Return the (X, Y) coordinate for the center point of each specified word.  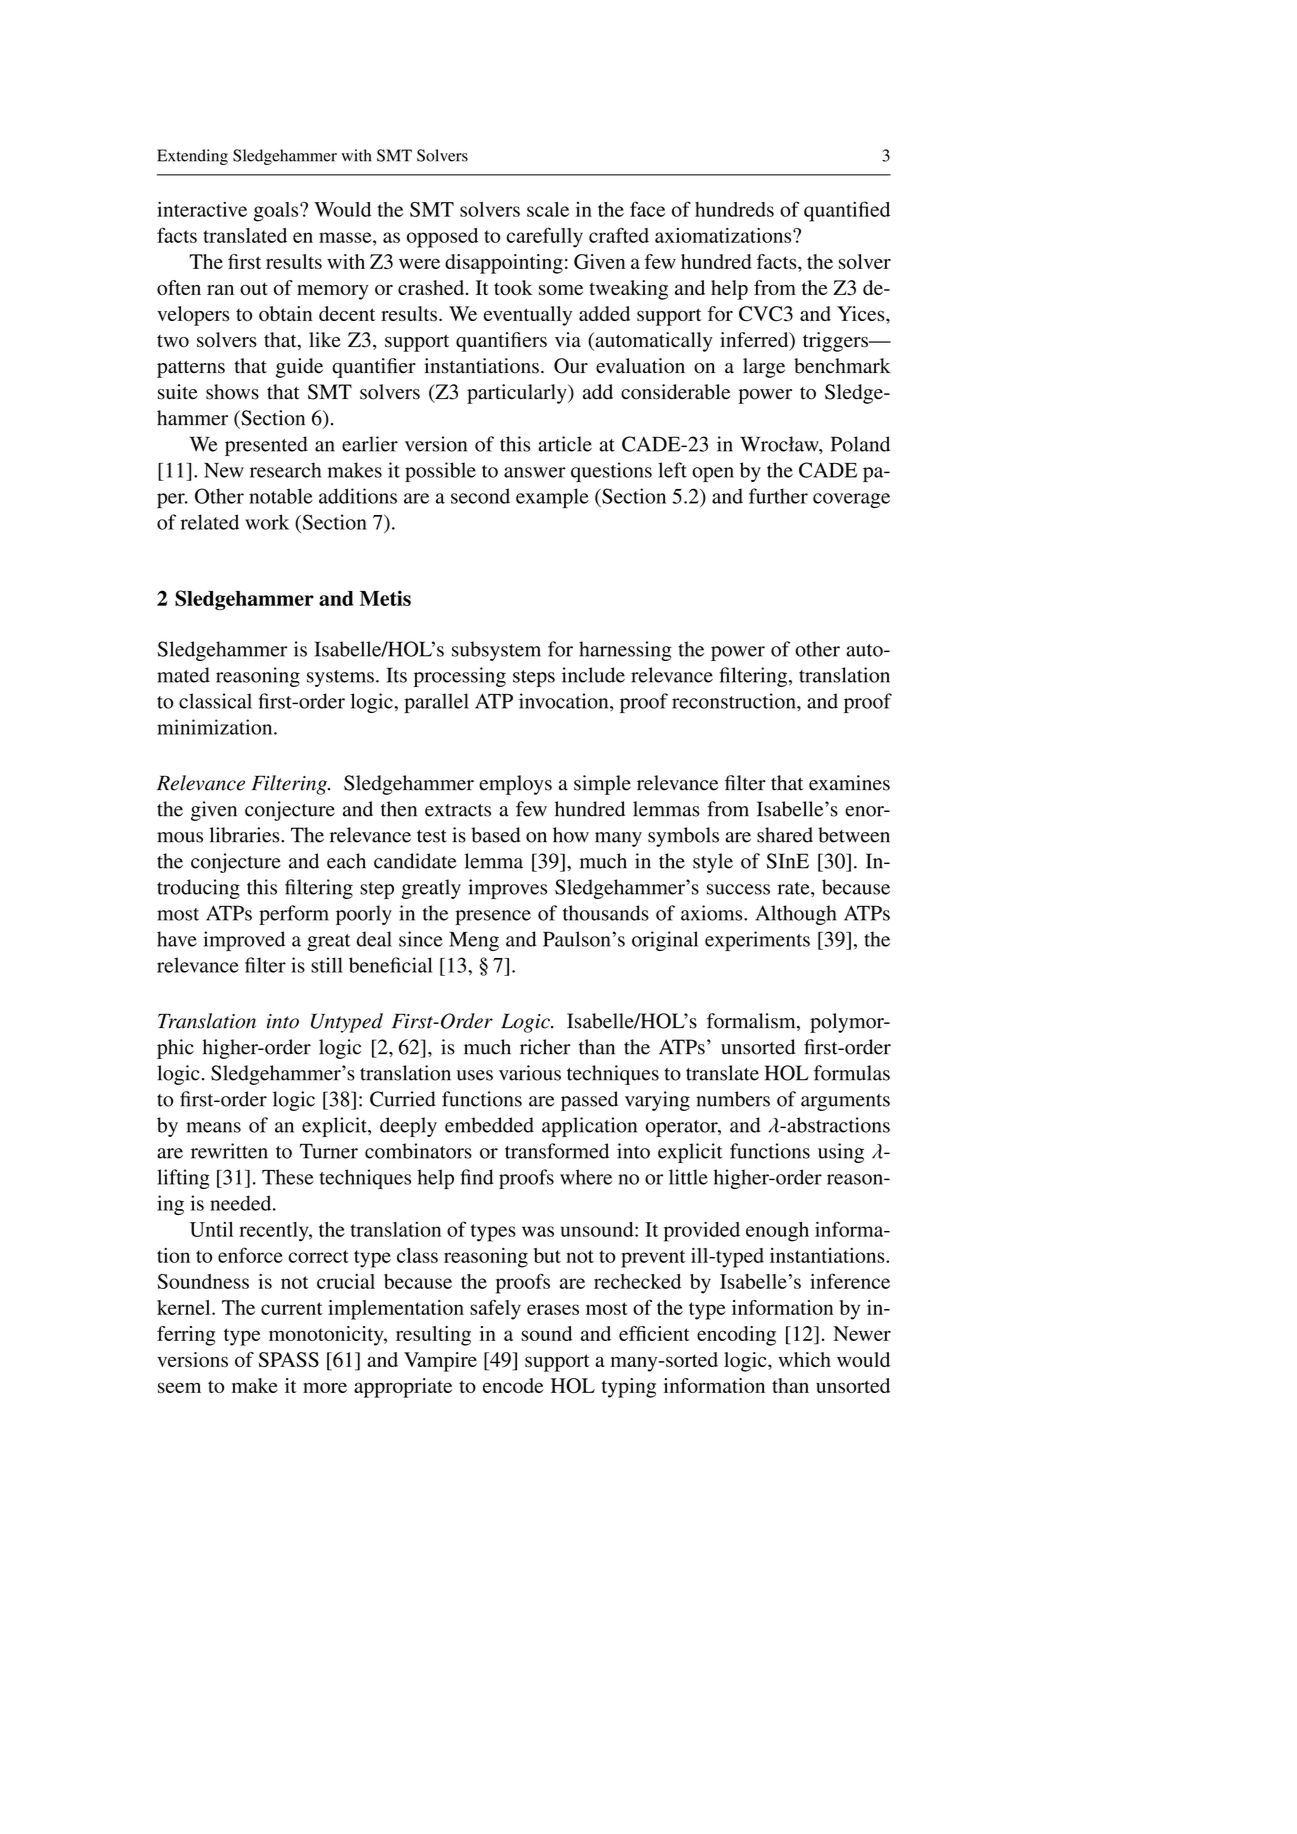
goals (277, 212)
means (213, 1127)
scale (548, 209)
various (530, 1073)
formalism (752, 1022)
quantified (847, 211)
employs (515, 785)
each (346, 861)
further (778, 496)
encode (513, 1385)
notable (281, 496)
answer (535, 472)
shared (785, 835)
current (292, 1308)
